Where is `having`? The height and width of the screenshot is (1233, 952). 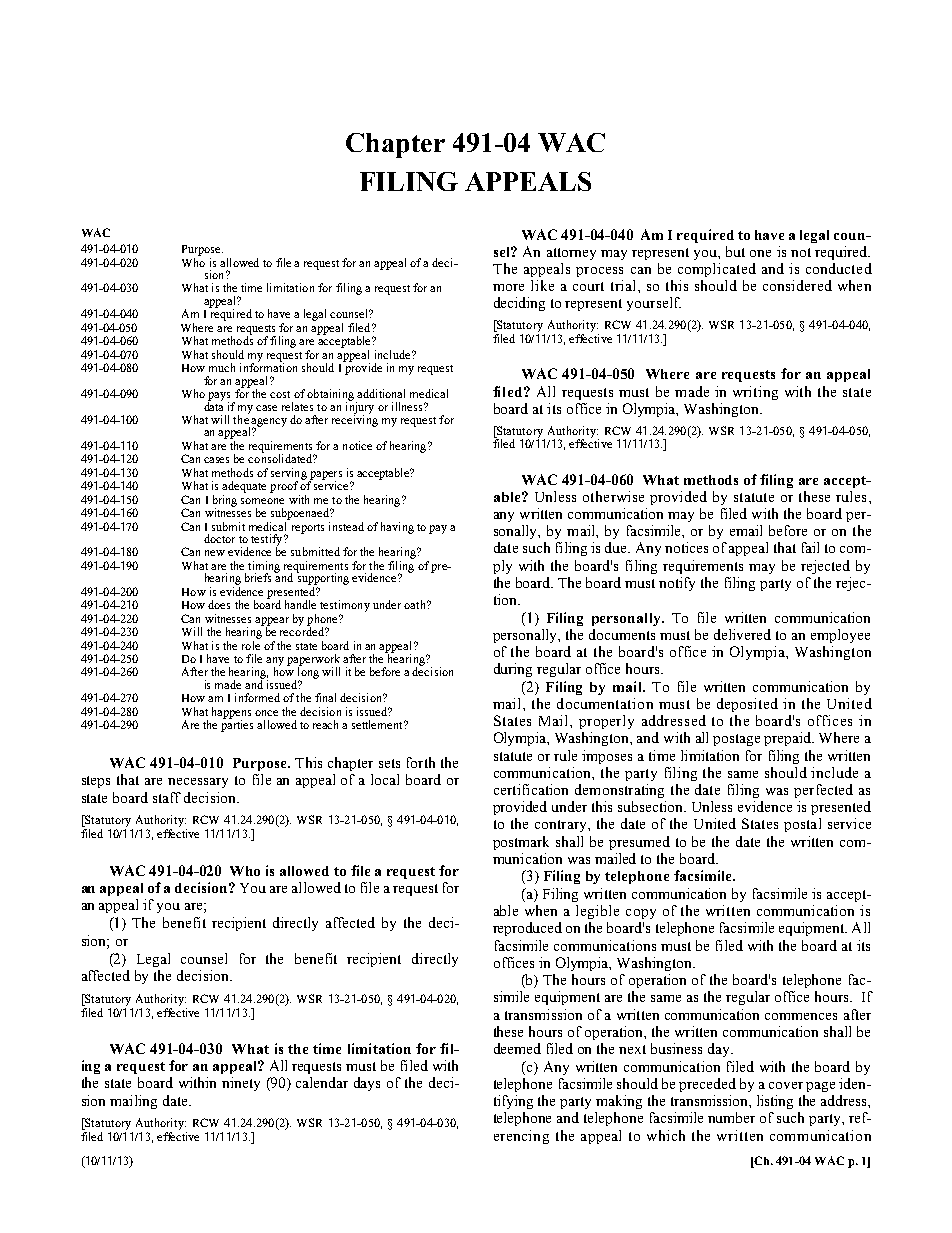
having is located at coordinates (397, 528).
